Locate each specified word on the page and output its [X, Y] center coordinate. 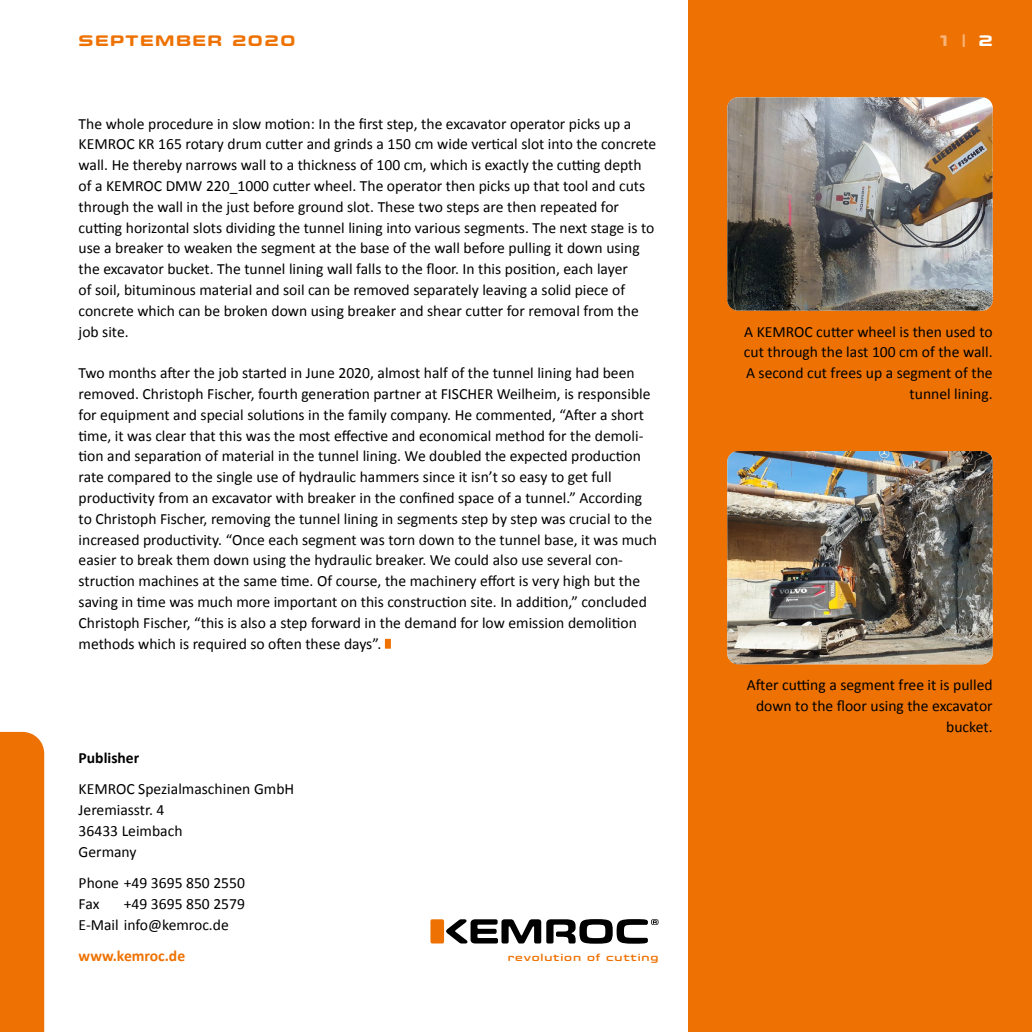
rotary [205, 145]
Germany [107, 853]
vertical [494, 144]
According [610, 499]
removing [241, 520]
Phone [98, 883]
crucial [589, 519]
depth [622, 166]
